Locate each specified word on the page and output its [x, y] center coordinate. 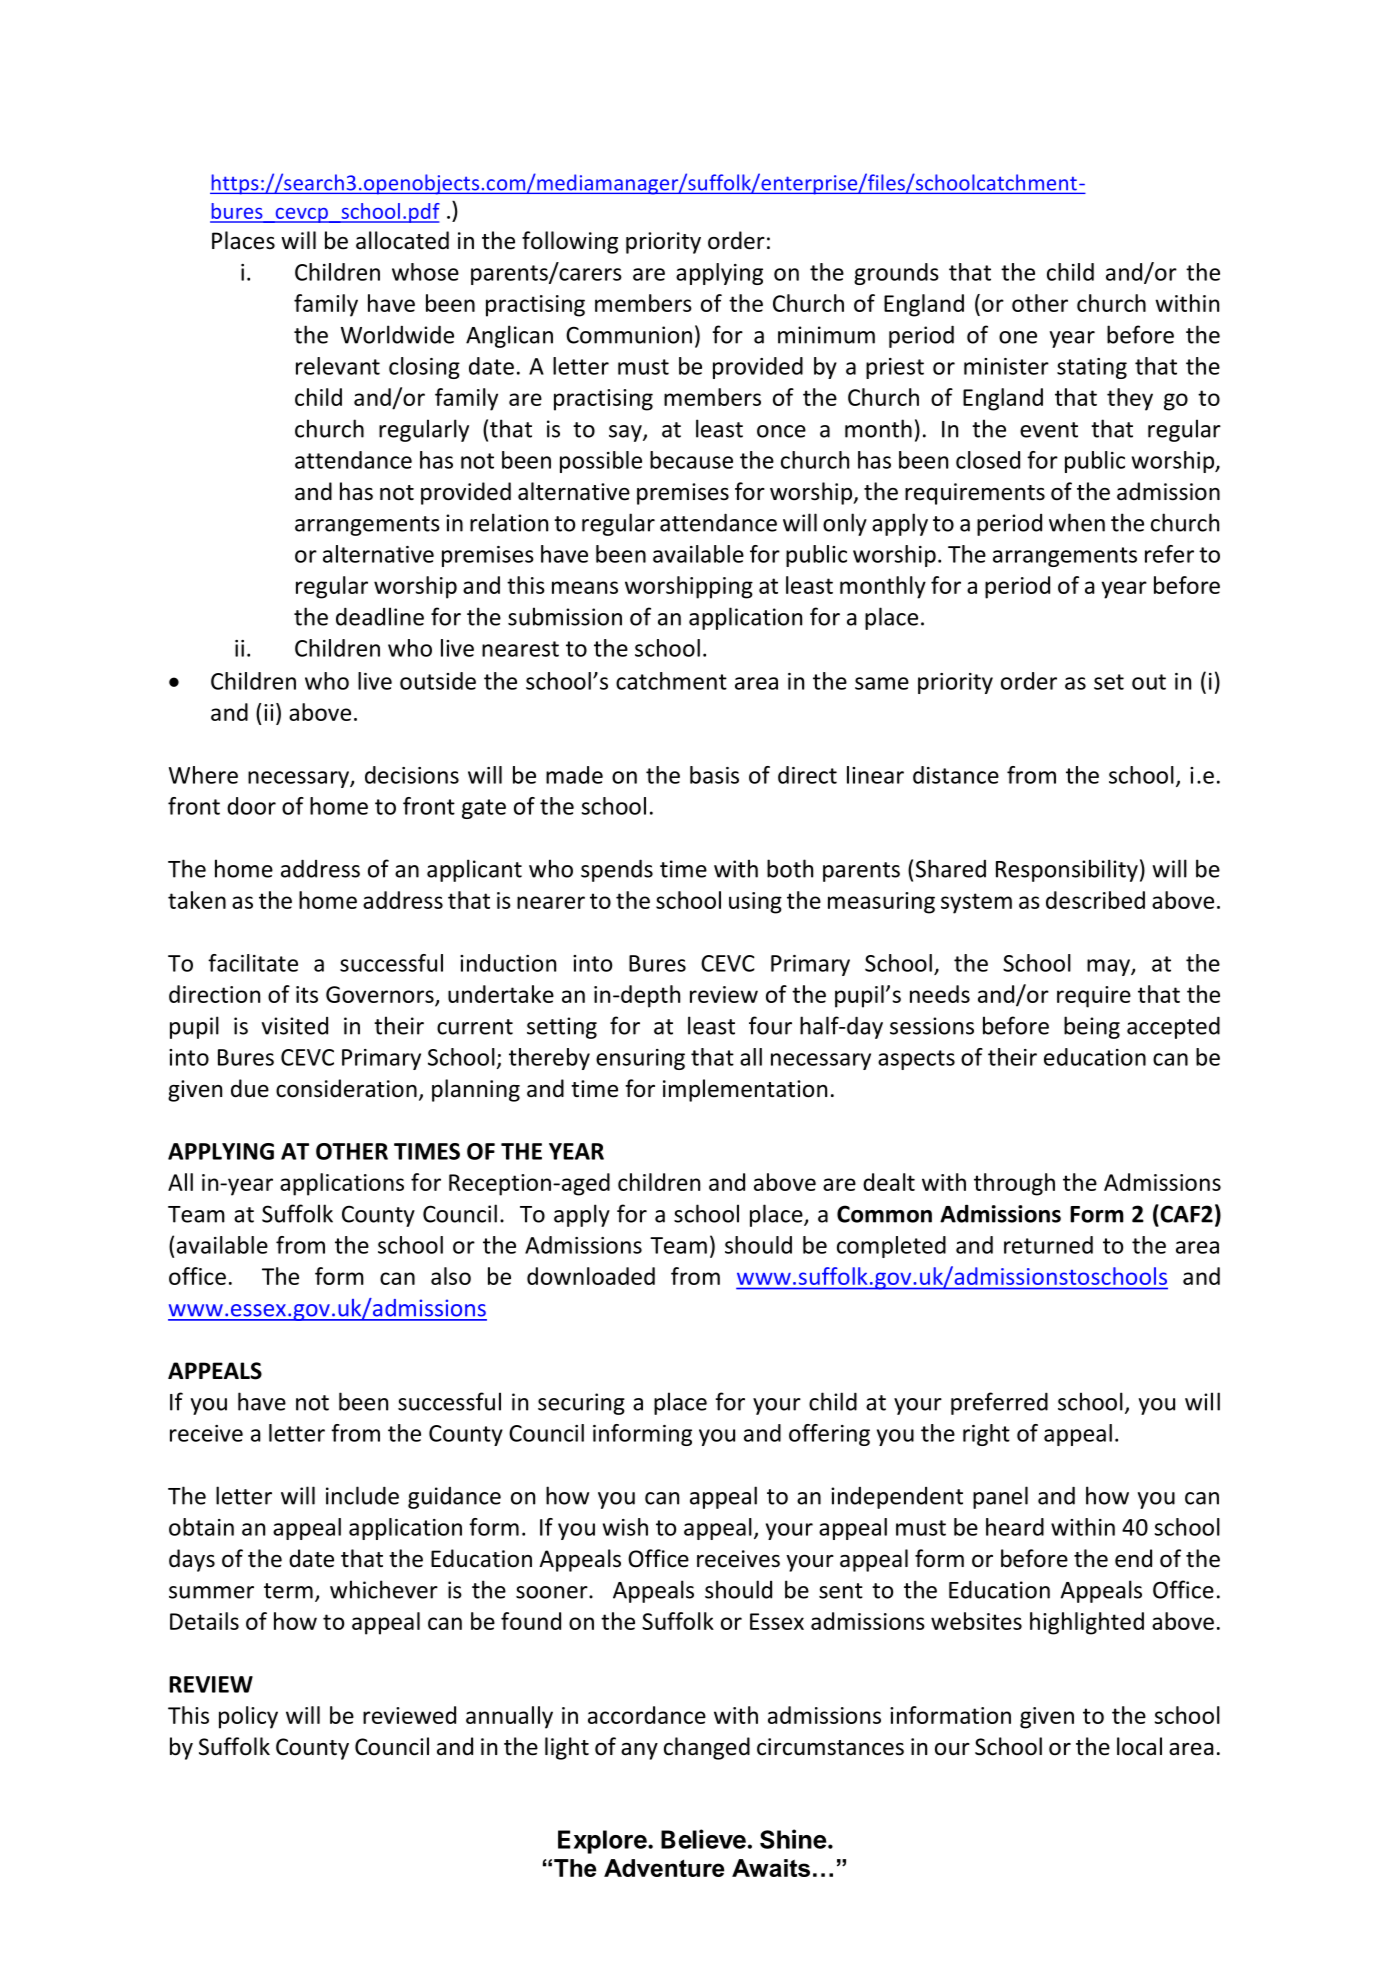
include [362, 1495]
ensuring [640, 1059]
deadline [380, 616]
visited [294, 1026]
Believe [703, 1839]
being [1092, 1027]
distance [956, 775]
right [986, 1435]
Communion [629, 335]
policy [248, 1717]
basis [714, 775]
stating [1092, 368]
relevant [338, 366]
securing [581, 1404]
